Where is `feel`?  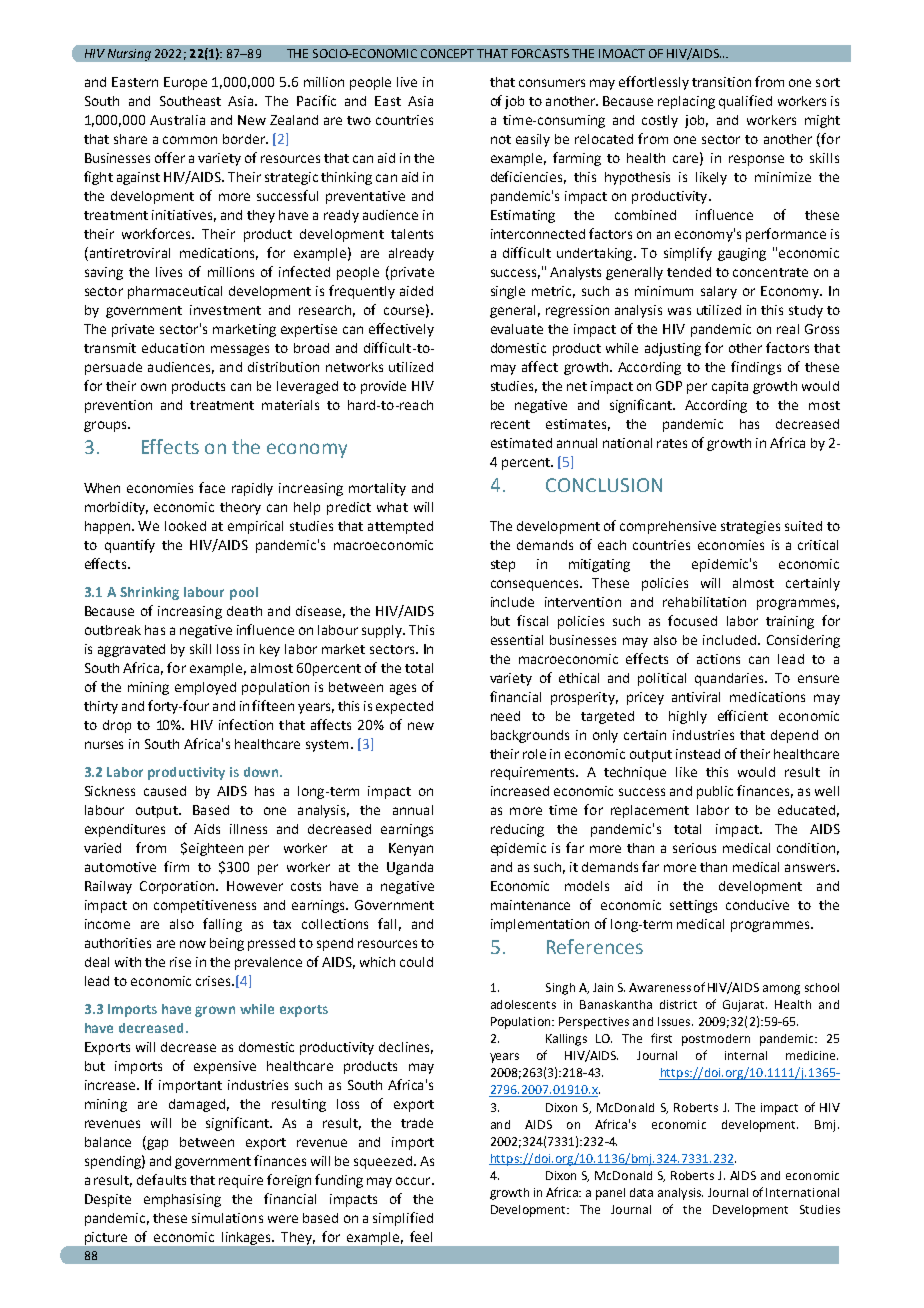
feel is located at coordinates (421, 1236).
